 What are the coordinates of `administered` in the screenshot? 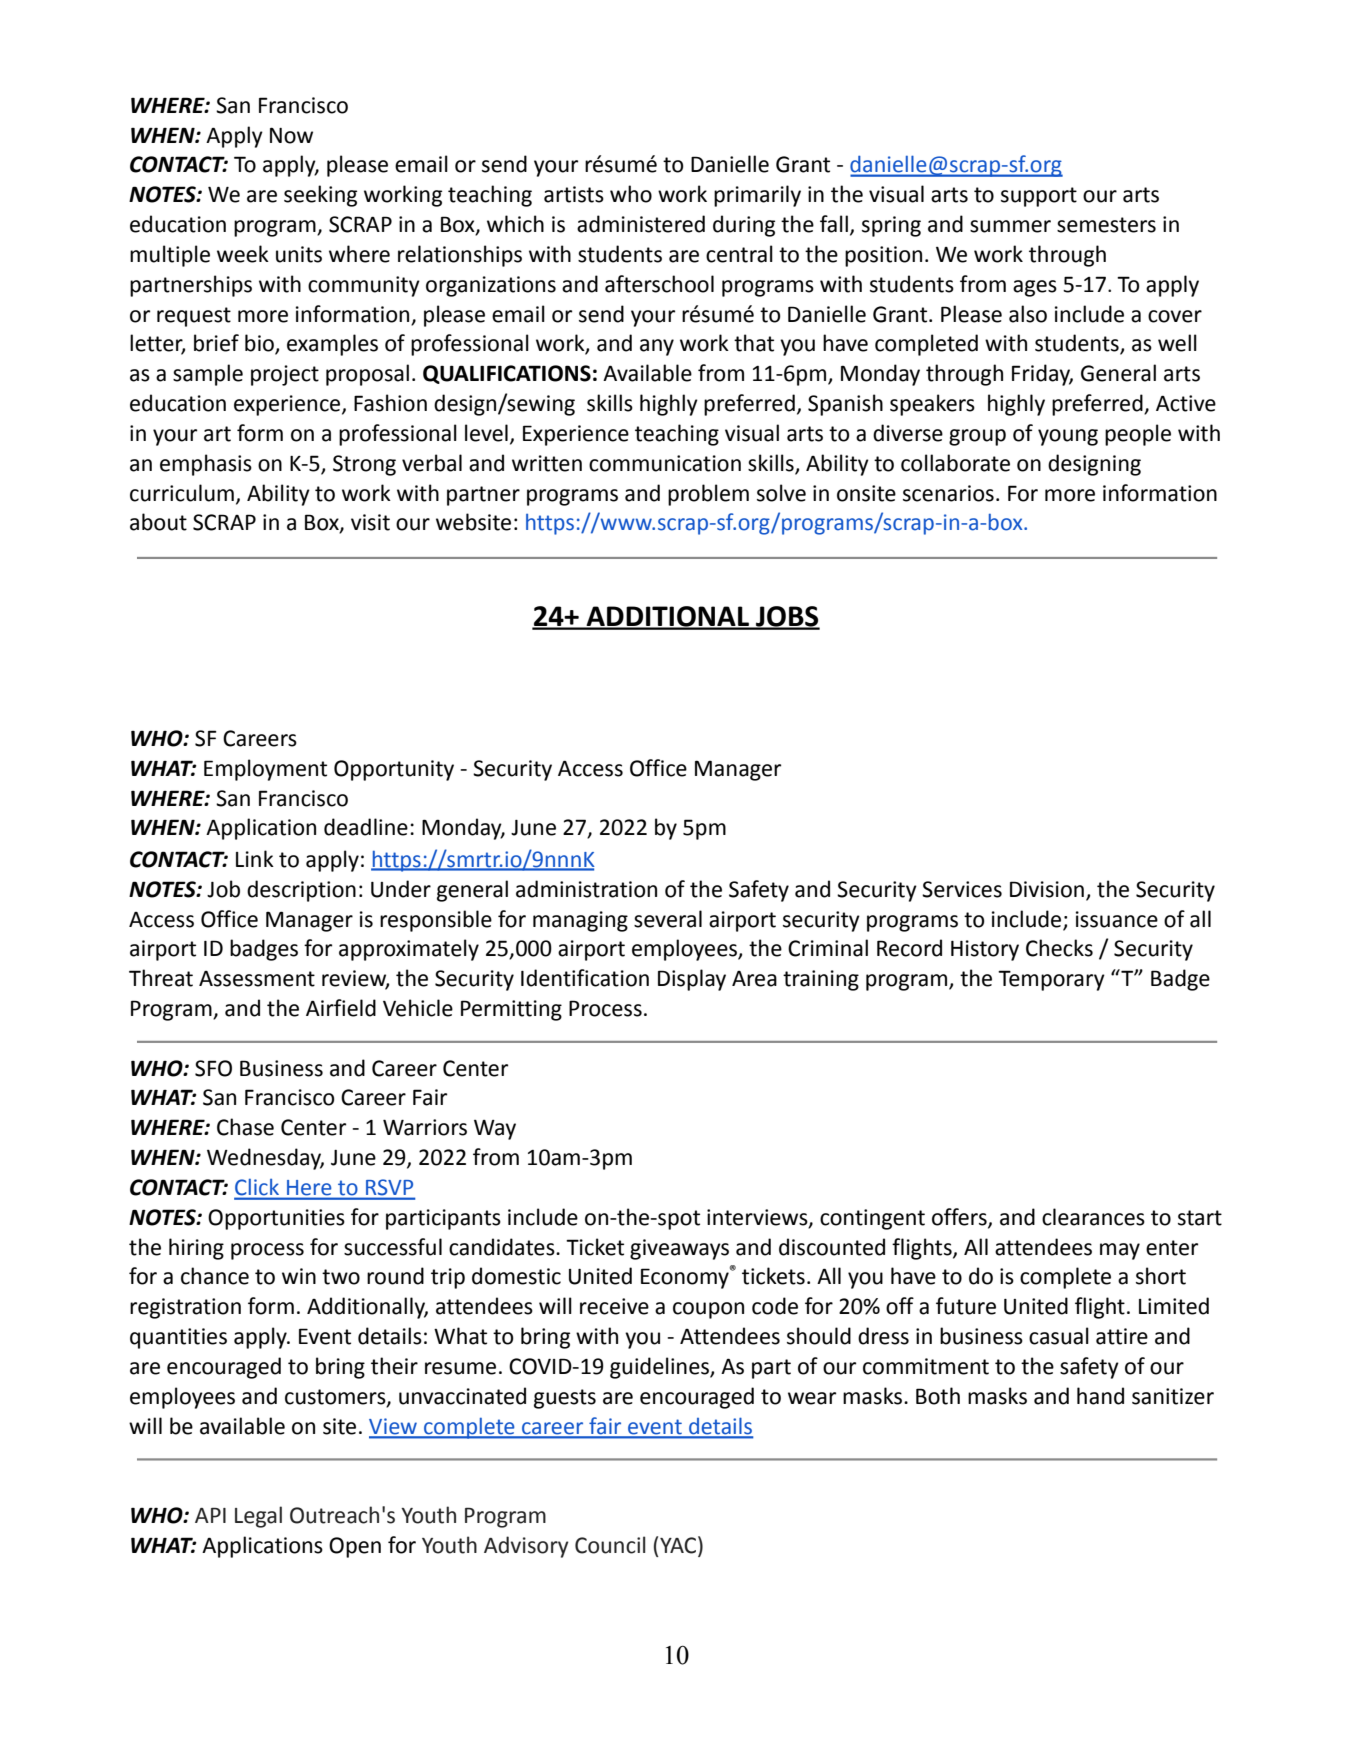 It's located at (641, 224).
